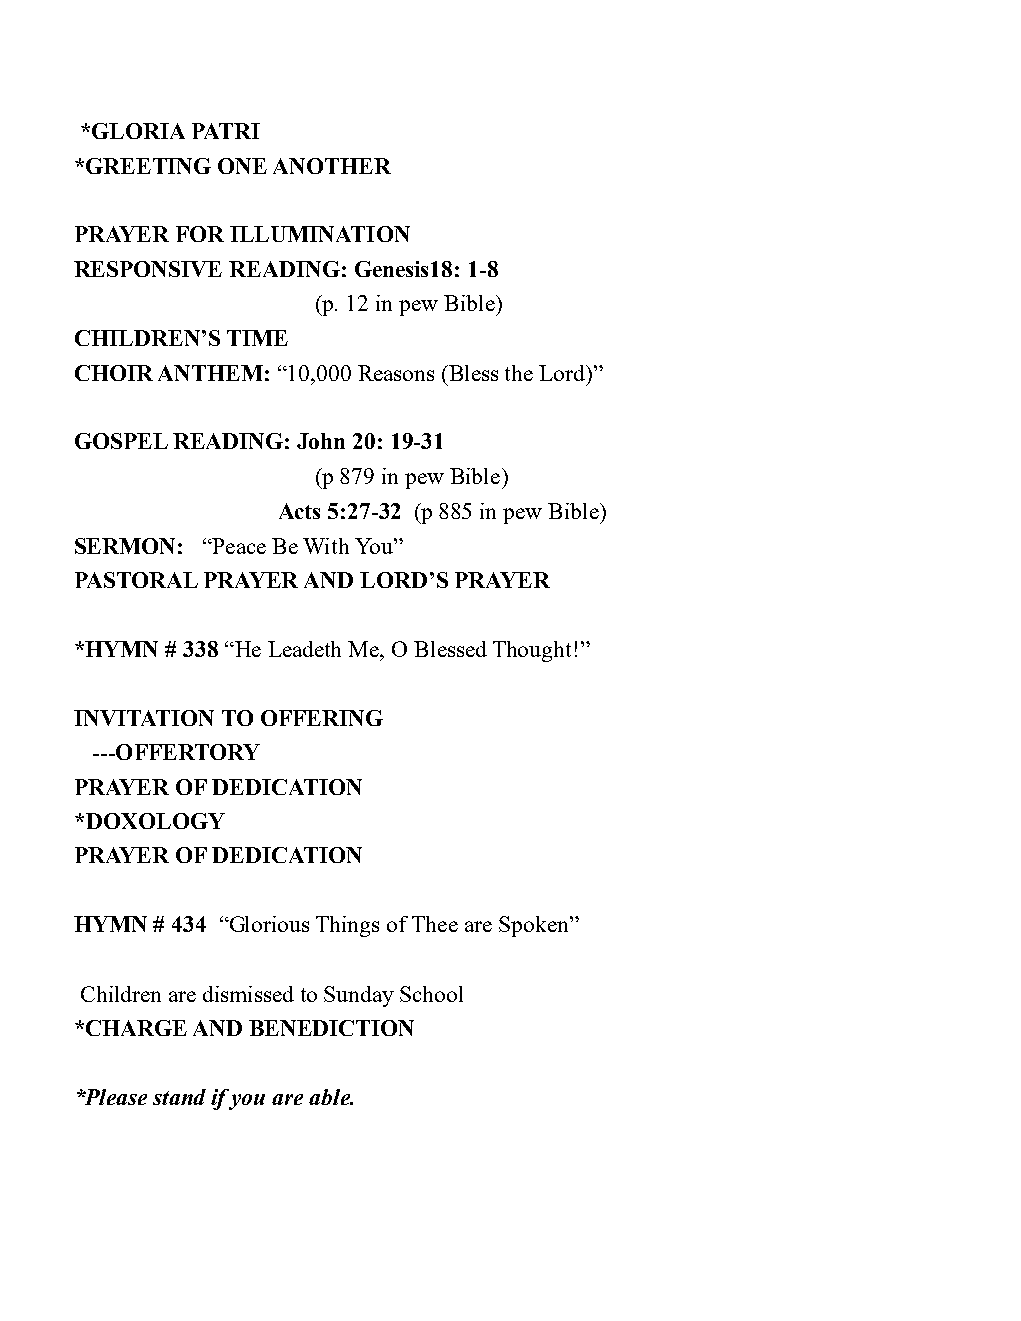  Describe the element at coordinates (331, 1097) in the image. I see `able` at that location.
